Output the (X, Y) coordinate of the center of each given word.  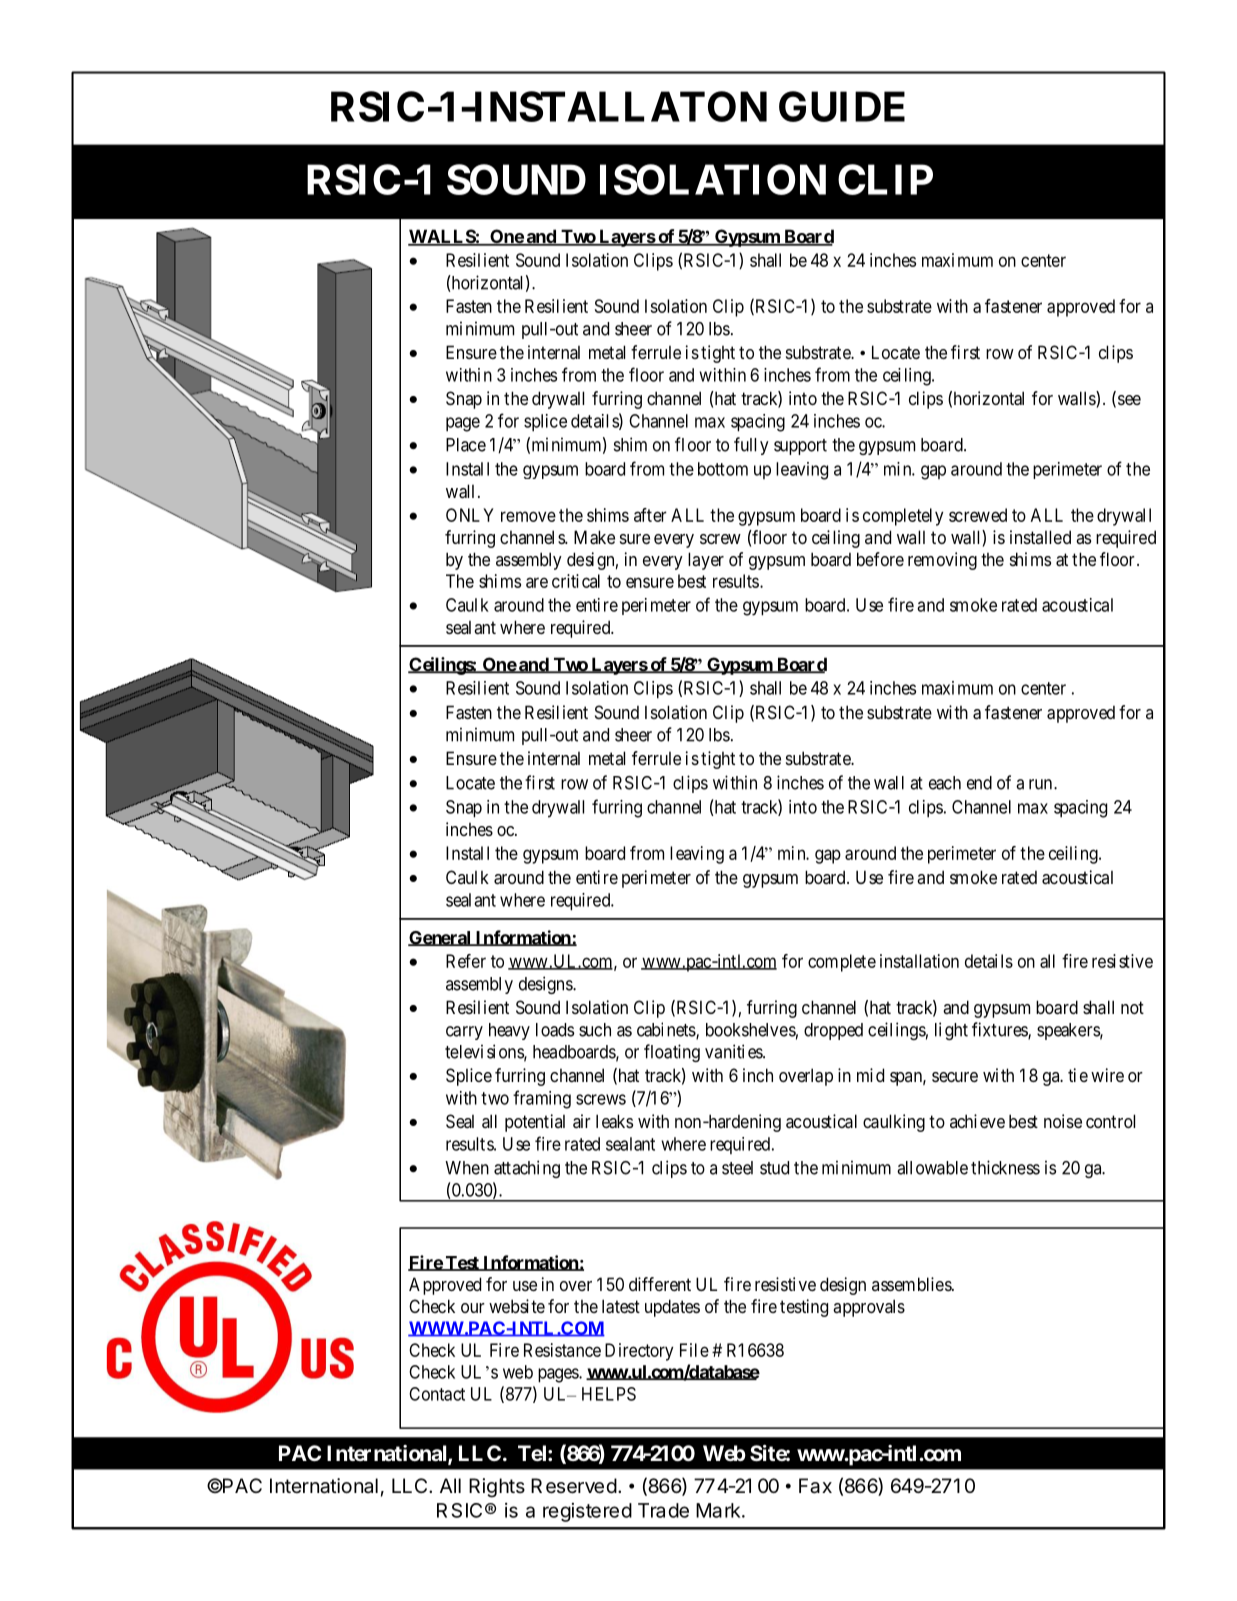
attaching (527, 1169)
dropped (833, 1031)
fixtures (1000, 1030)
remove (528, 516)
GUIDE (842, 106)
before (880, 559)
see (1128, 401)
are (537, 582)
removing (942, 561)
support (800, 447)
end (979, 783)
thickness (1005, 1167)
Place (466, 445)
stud (774, 1168)
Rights (497, 1488)
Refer (466, 961)
